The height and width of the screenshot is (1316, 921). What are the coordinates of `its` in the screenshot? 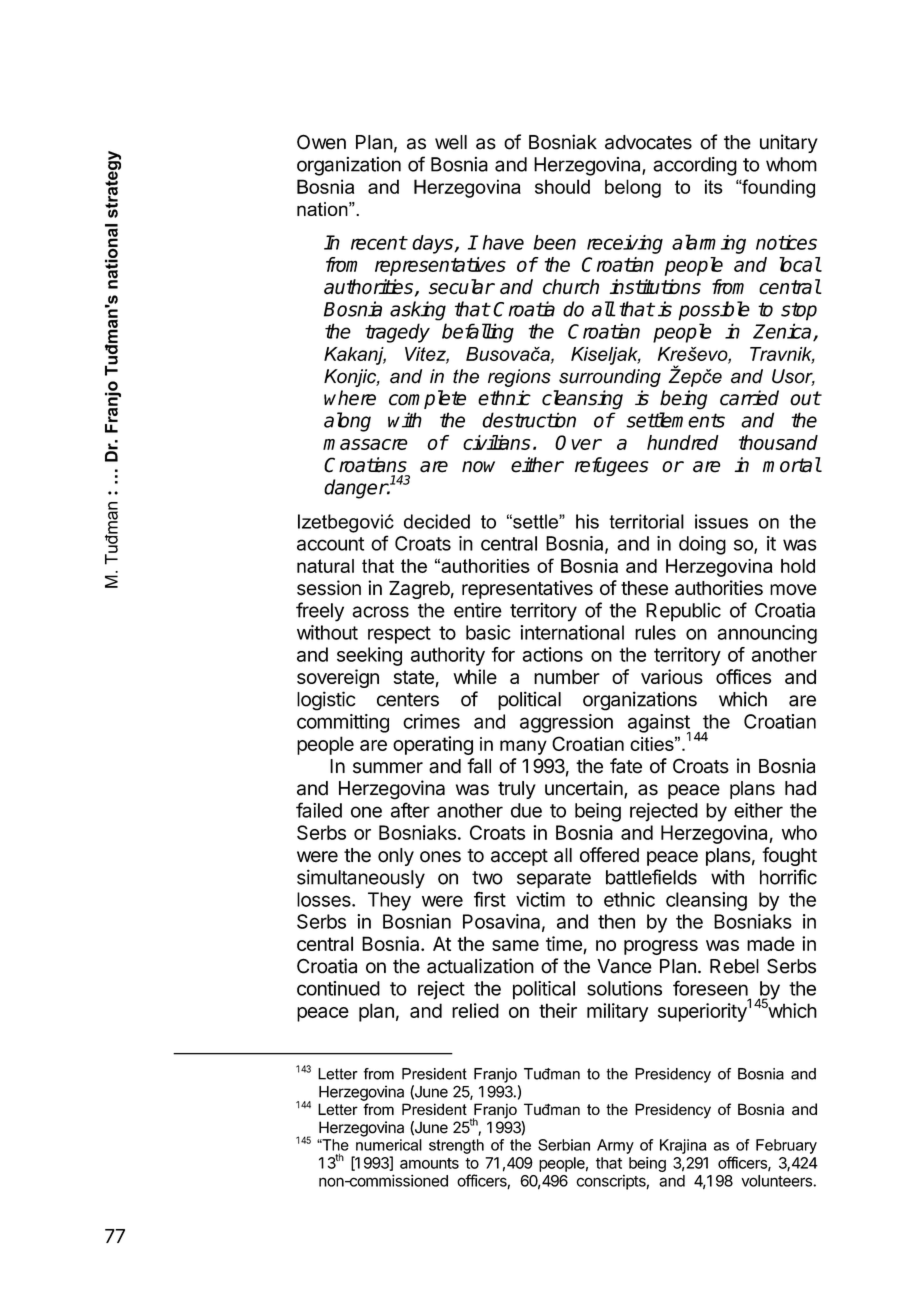 It's located at (714, 186).
